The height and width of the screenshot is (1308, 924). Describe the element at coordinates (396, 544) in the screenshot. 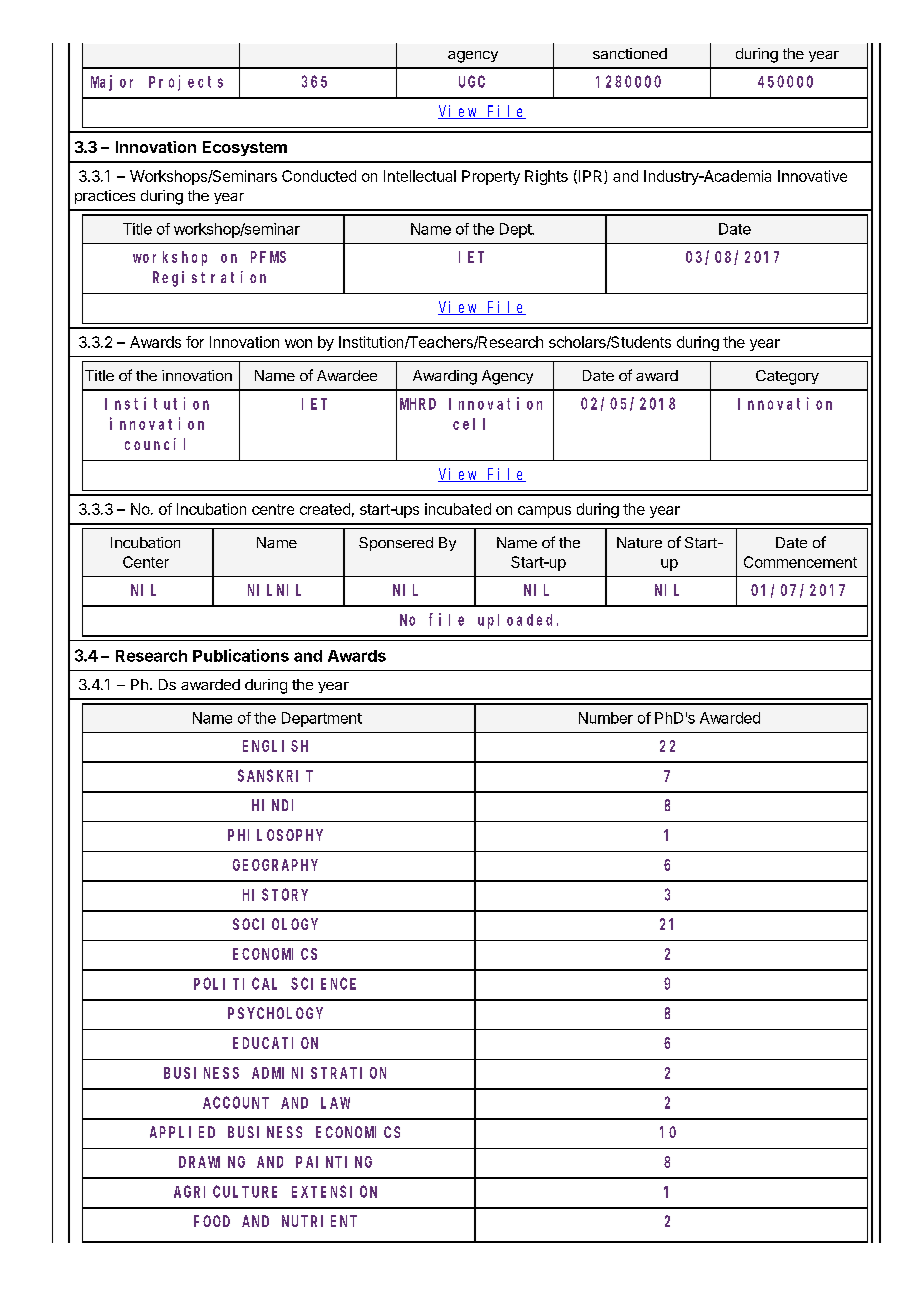

I see `Sponsered` at that location.
